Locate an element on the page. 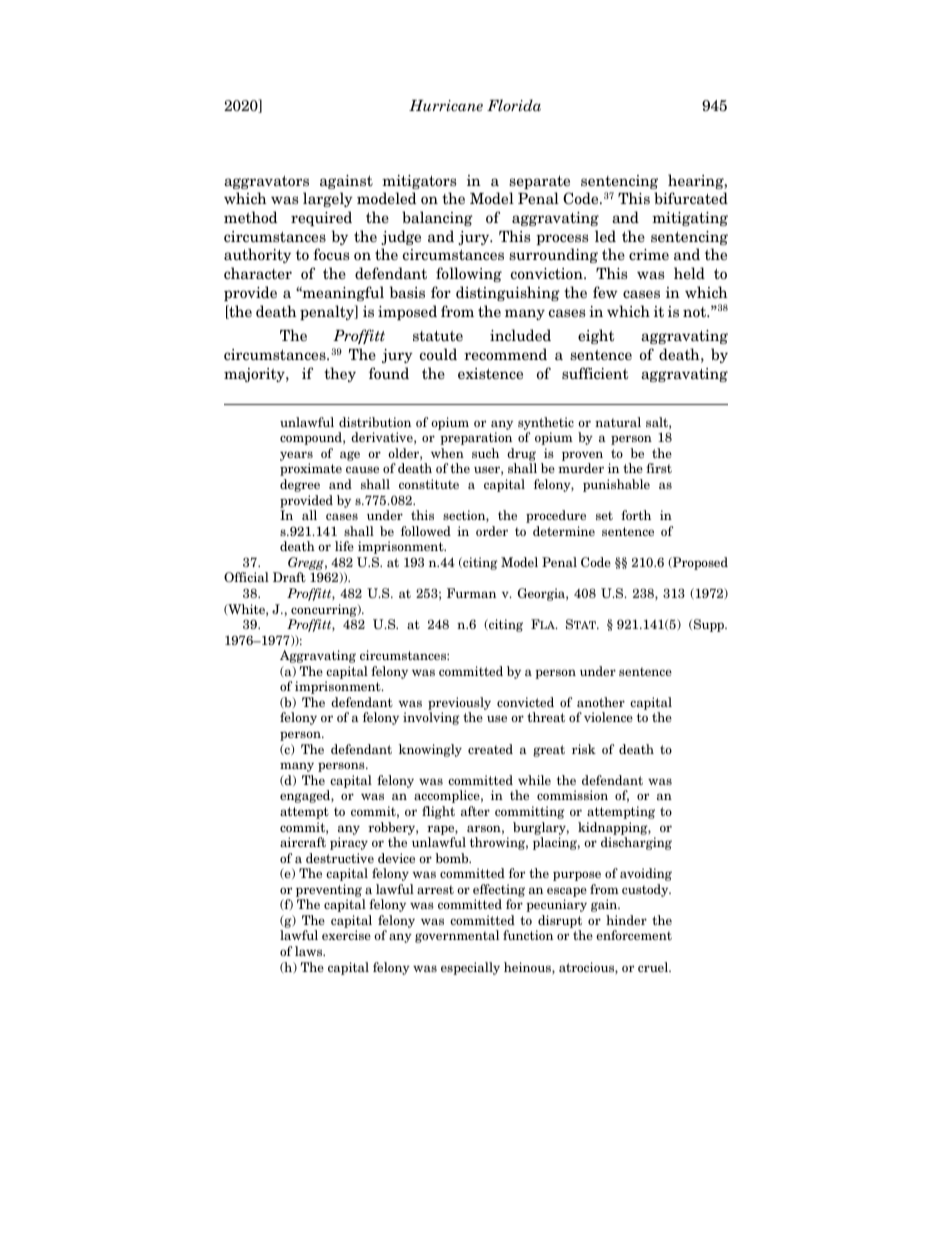 The image size is (952, 1233). Hurricane is located at coordinates (446, 106).
